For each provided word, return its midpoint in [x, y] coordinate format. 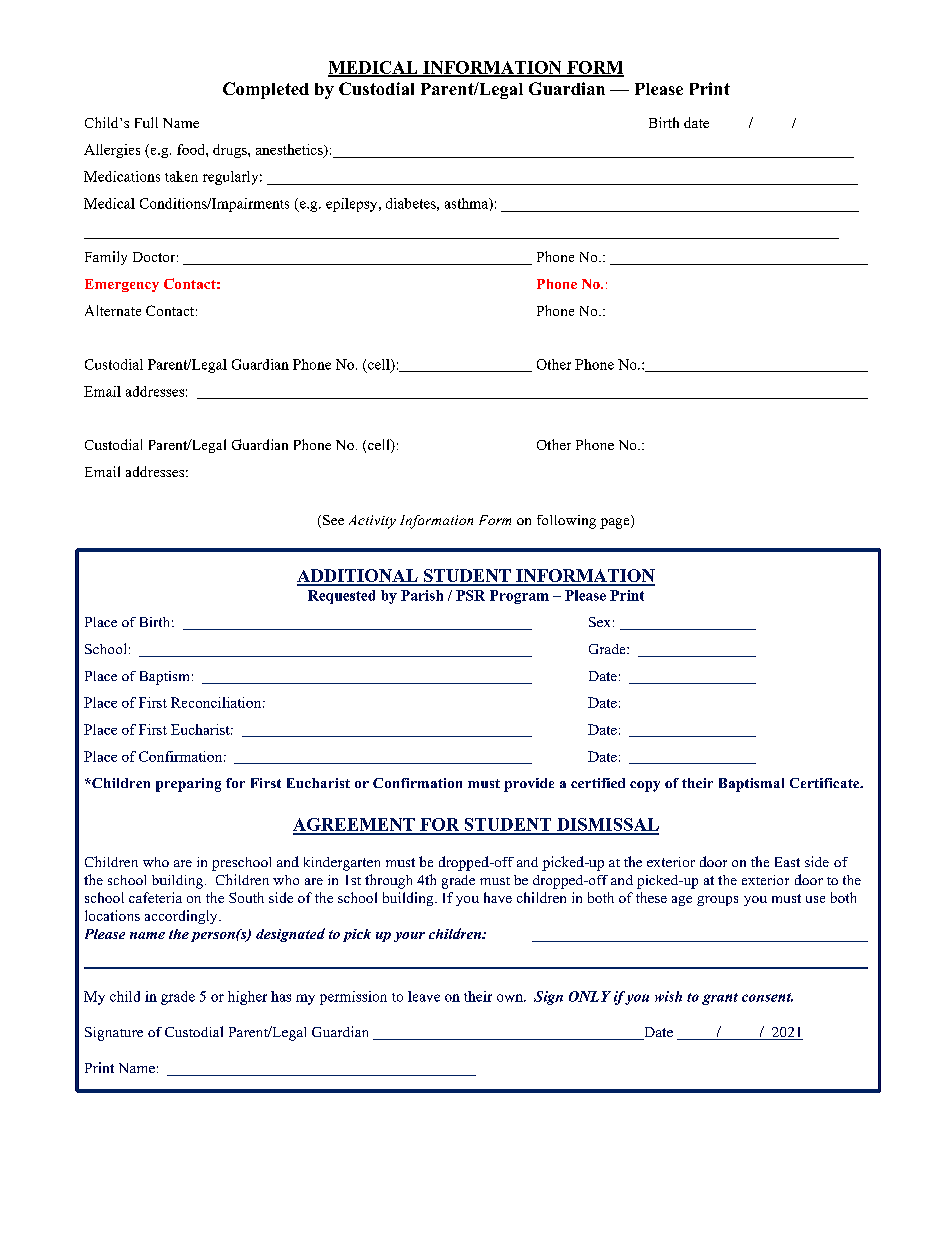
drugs [231, 151]
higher [247, 998]
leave [424, 996]
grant [720, 999]
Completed [266, 90]
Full [146, 122]
